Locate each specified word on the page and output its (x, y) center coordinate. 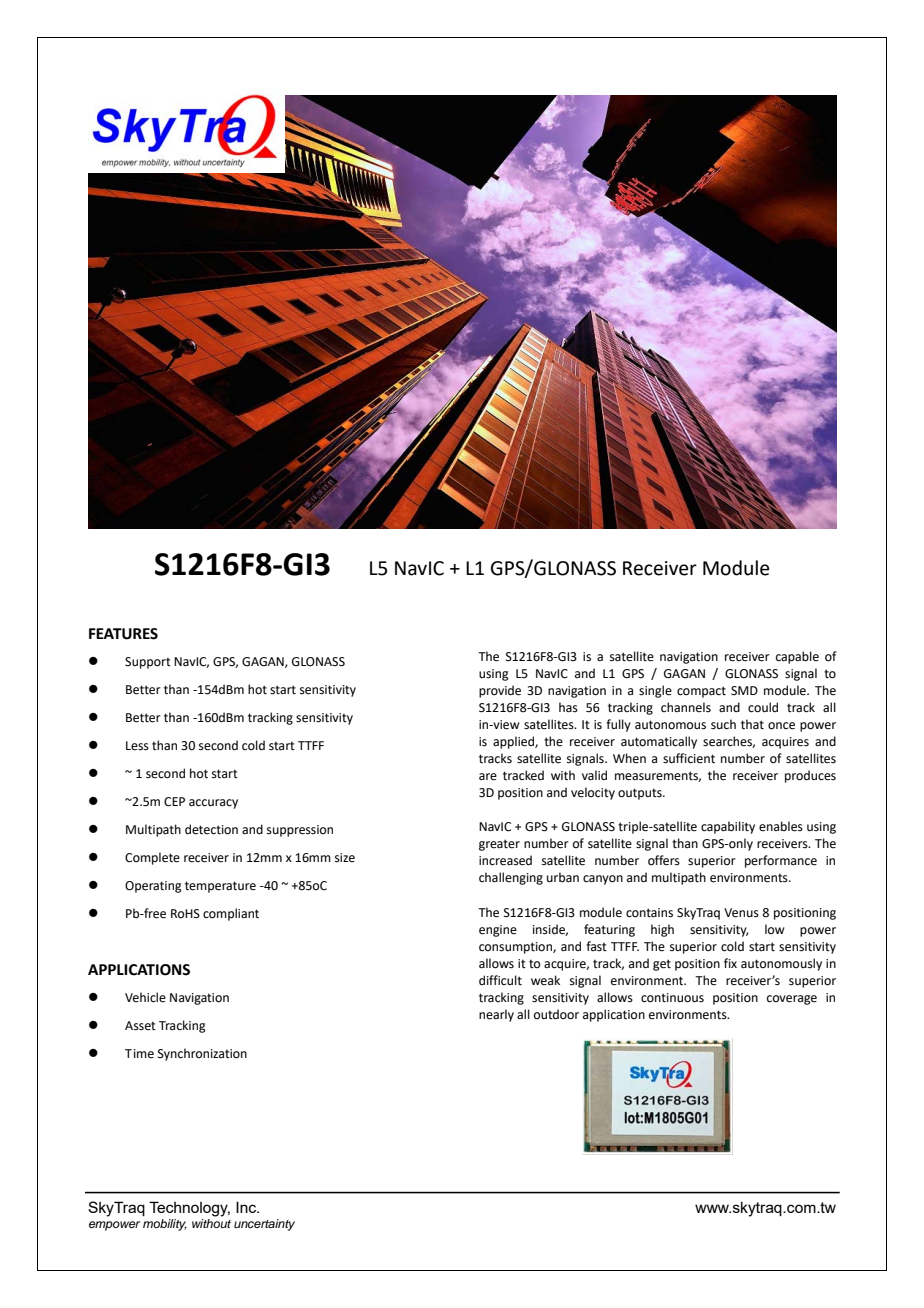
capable (797, 657)
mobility (165, 1225)
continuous (672, 998)
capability (728, 827)
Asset (140, 1026)
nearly (496, 1015)
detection (211, 829)
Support (148, 663)
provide (500, 691)
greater (499, 845)
